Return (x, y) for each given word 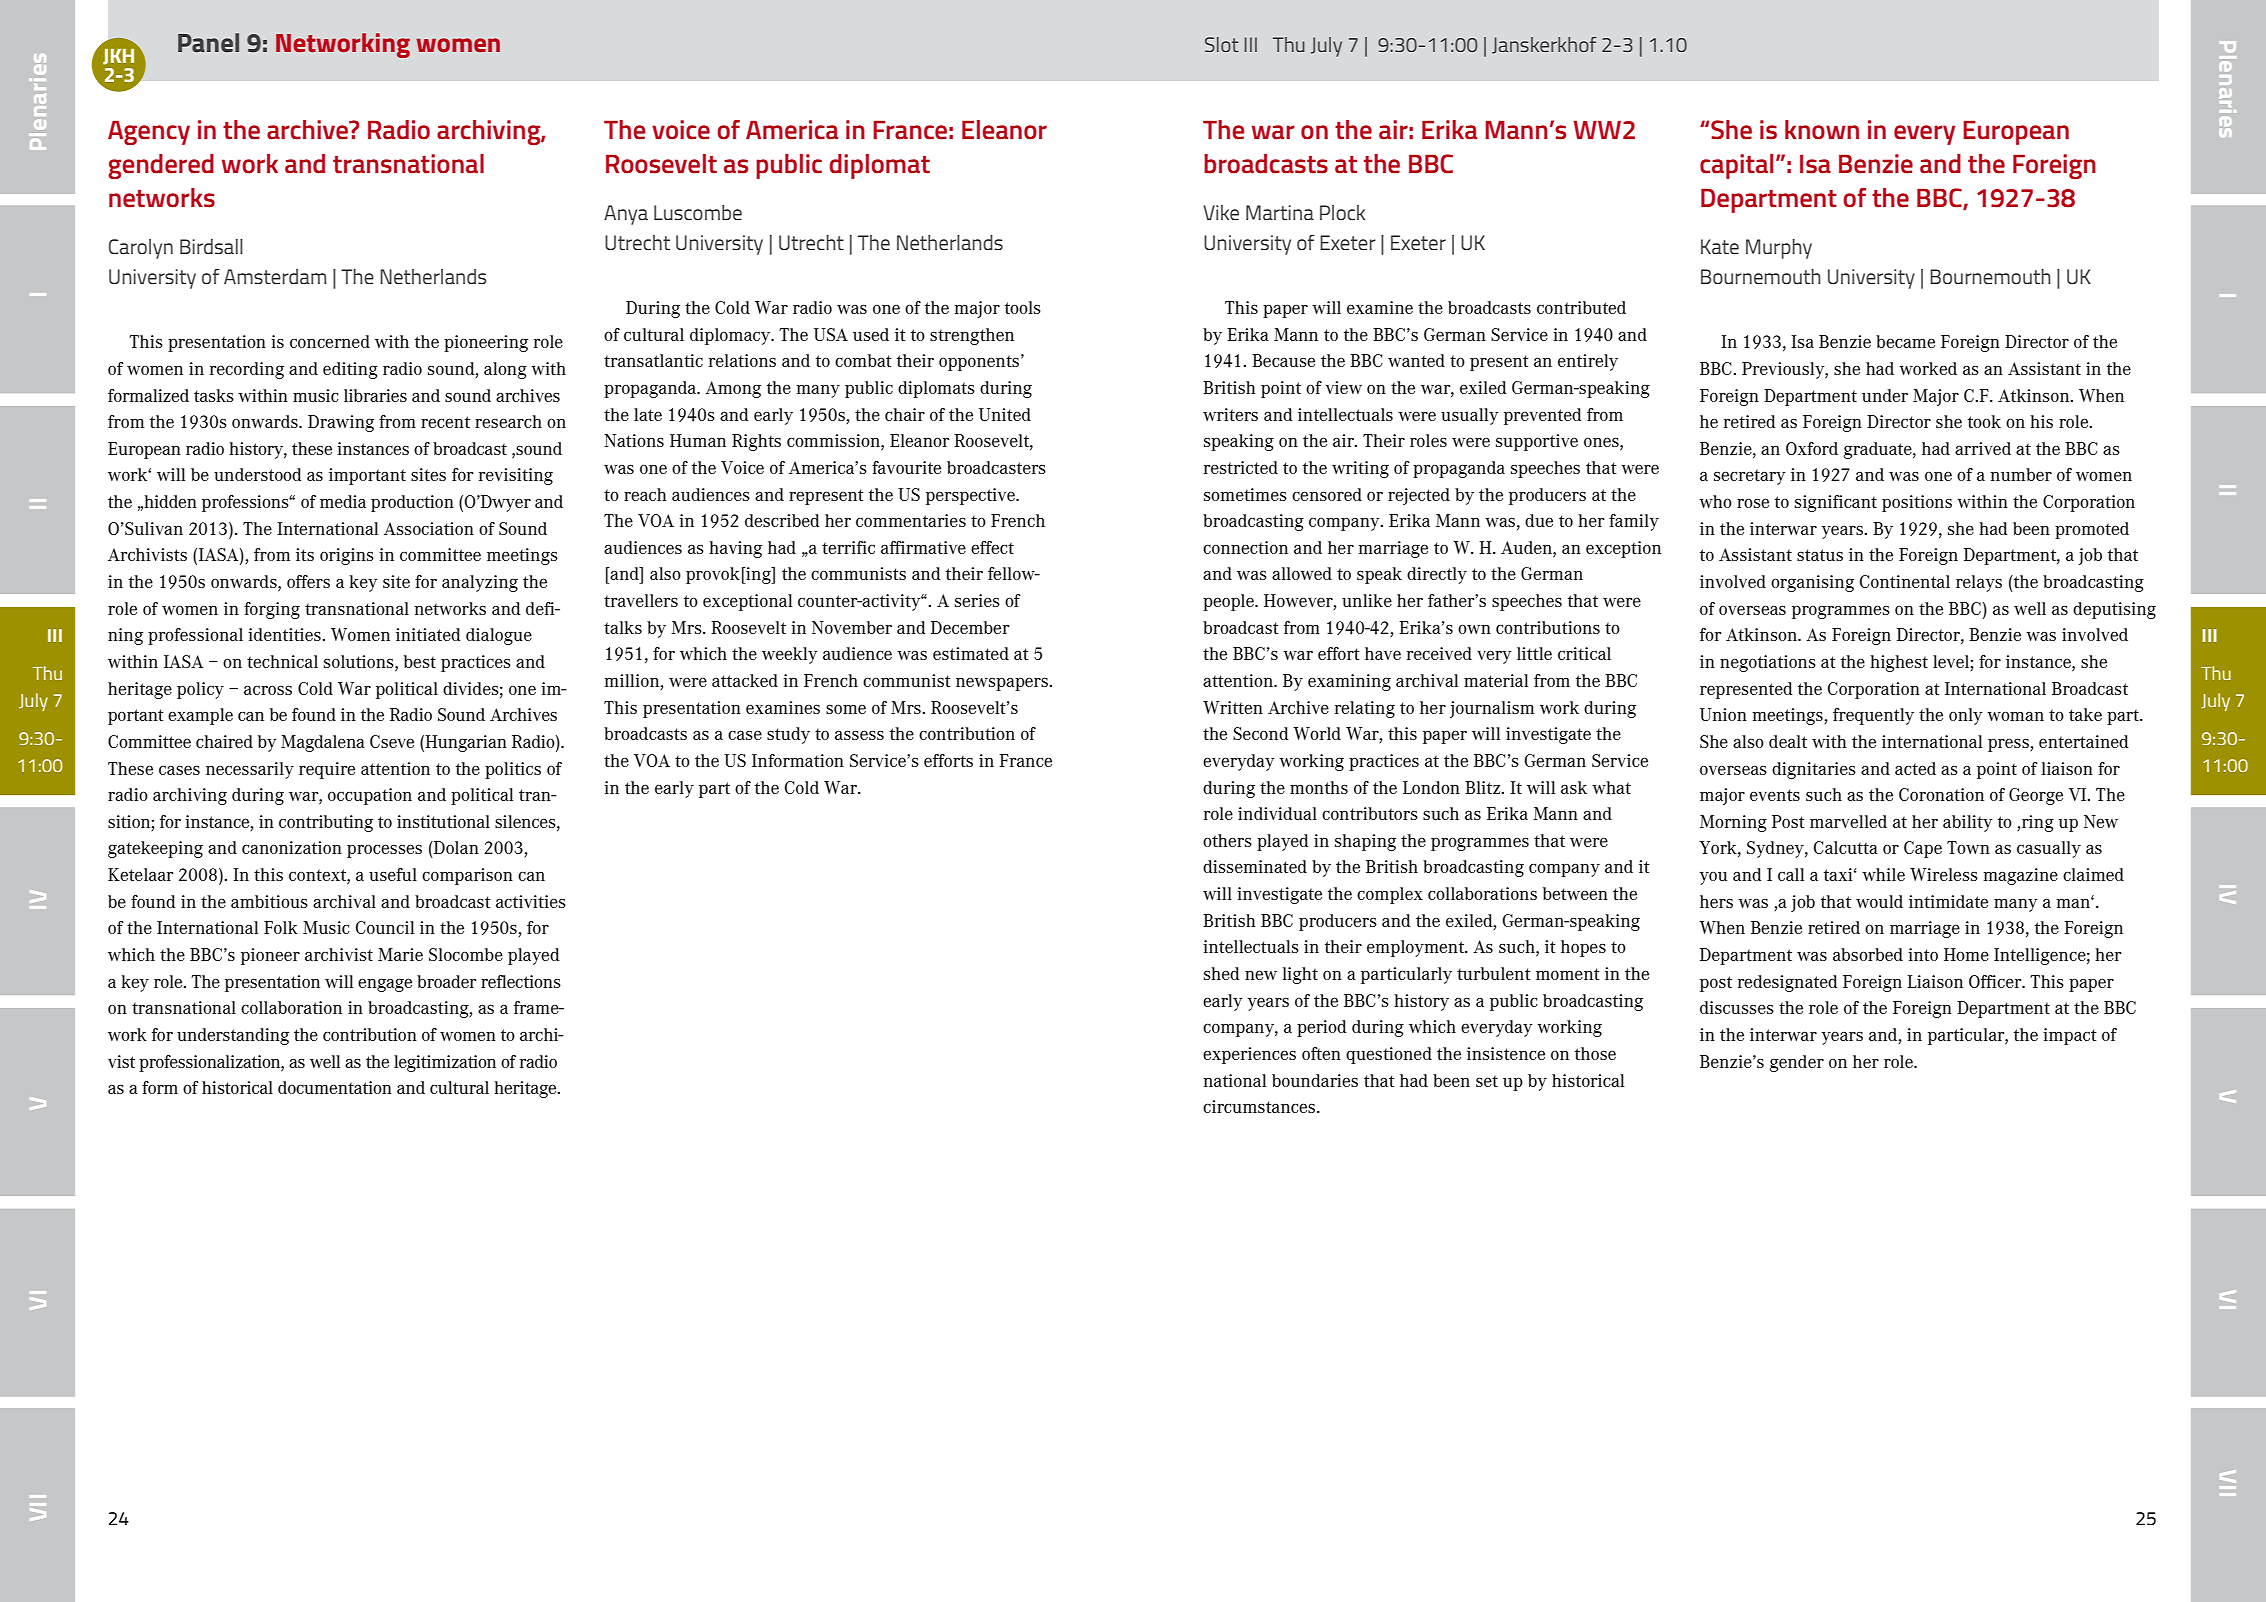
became (1905, 341)
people (1229, 602)
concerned (330, 341)
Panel (208, 43)
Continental (1905, 581)
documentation (335, 1087)
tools (1023, 307)
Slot (1222, 44)
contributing (326, 823)
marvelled (1848, 821)
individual (1277, 813)
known (1822, 130)
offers (308, 581)
